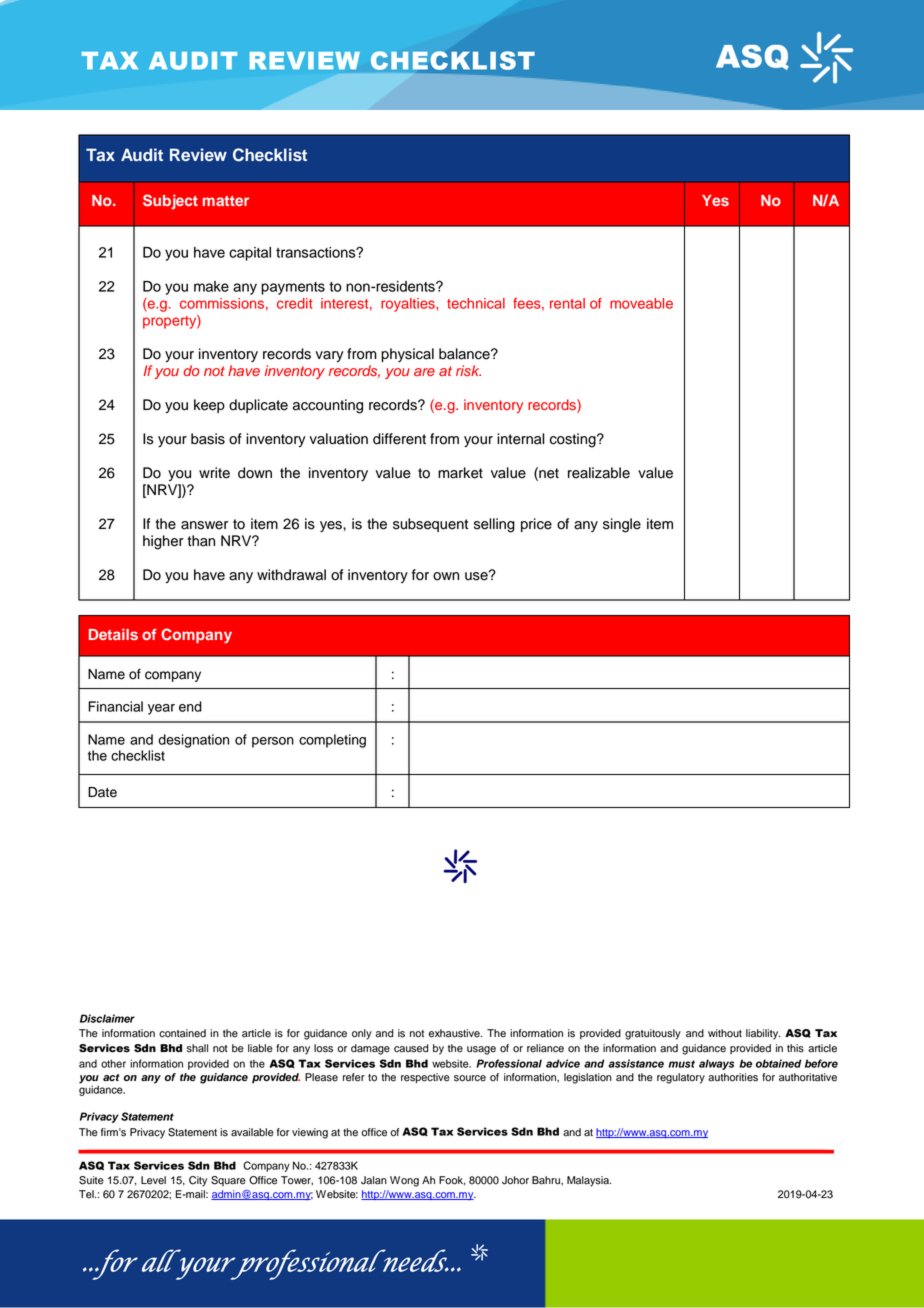 The height and width of the page is (1308, 924). What do you see at coordinates (404, 1181) in the page?
I see `Wong` at bounding box center [404, 1181].
